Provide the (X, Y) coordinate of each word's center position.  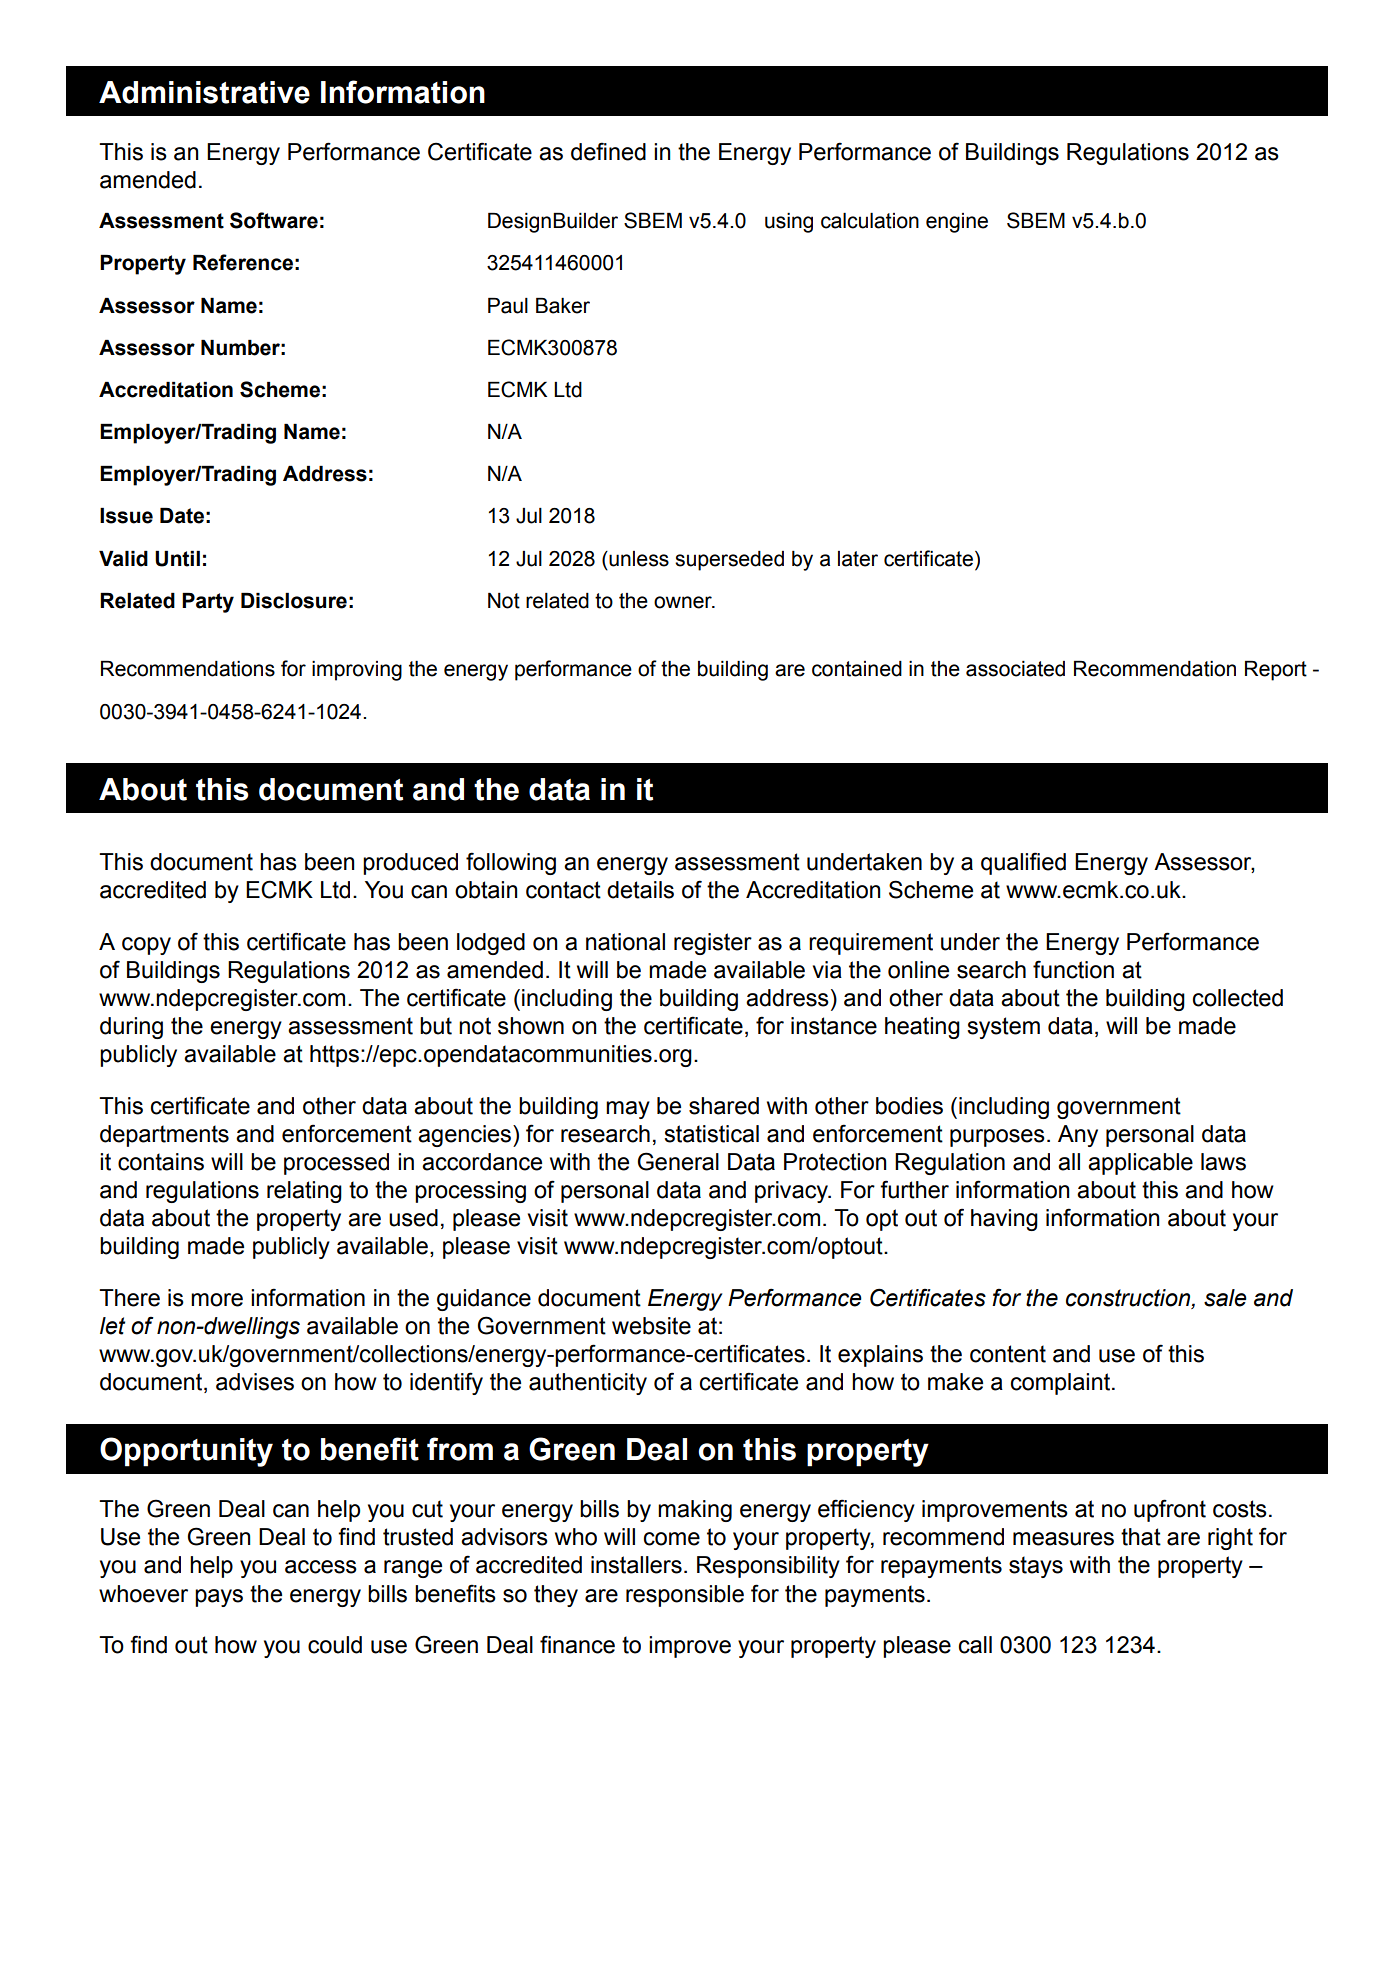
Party (208, 603)
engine (957, 223)
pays (219, 1598)
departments (164, 1136)
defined (608, 151)
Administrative (204, 92)
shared (724, 1106)
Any (1078, 1136)
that (1141, 1537)
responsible (685, 1596)
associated (1015, 669)
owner (684, 602)
